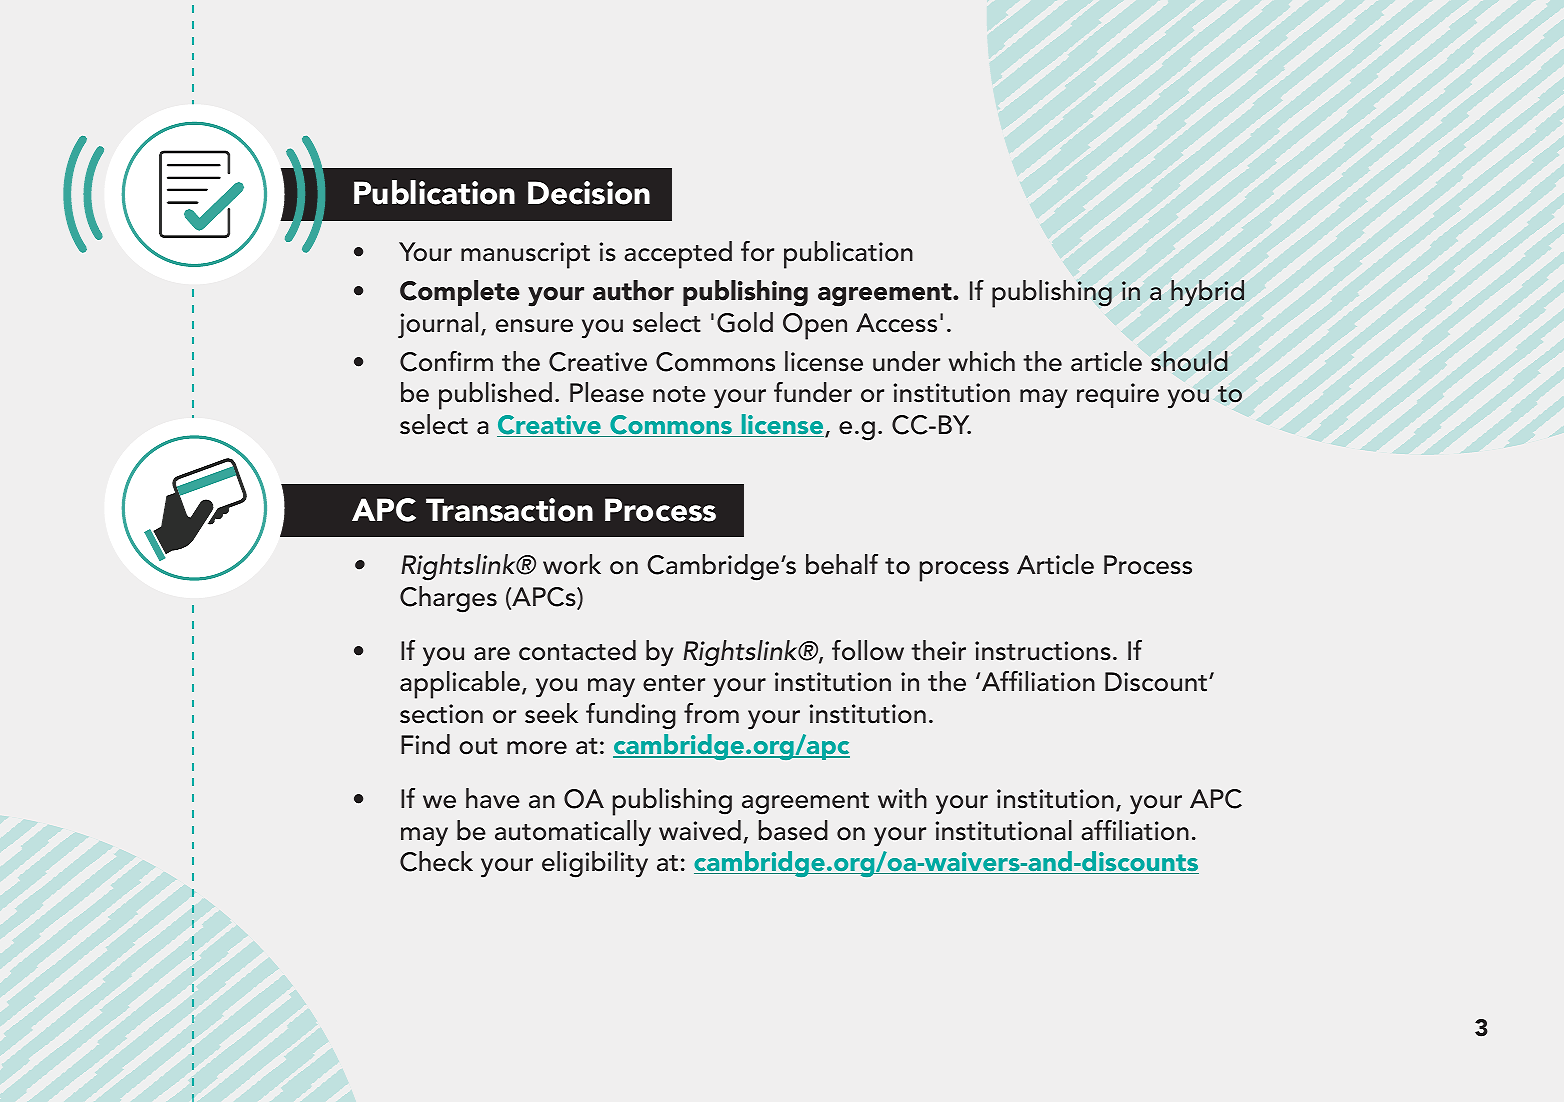 The image size is (1564, 1102). What do you see at coordinates (679, 394) in the image?
I see `note` at bounding box center [679, 394].
